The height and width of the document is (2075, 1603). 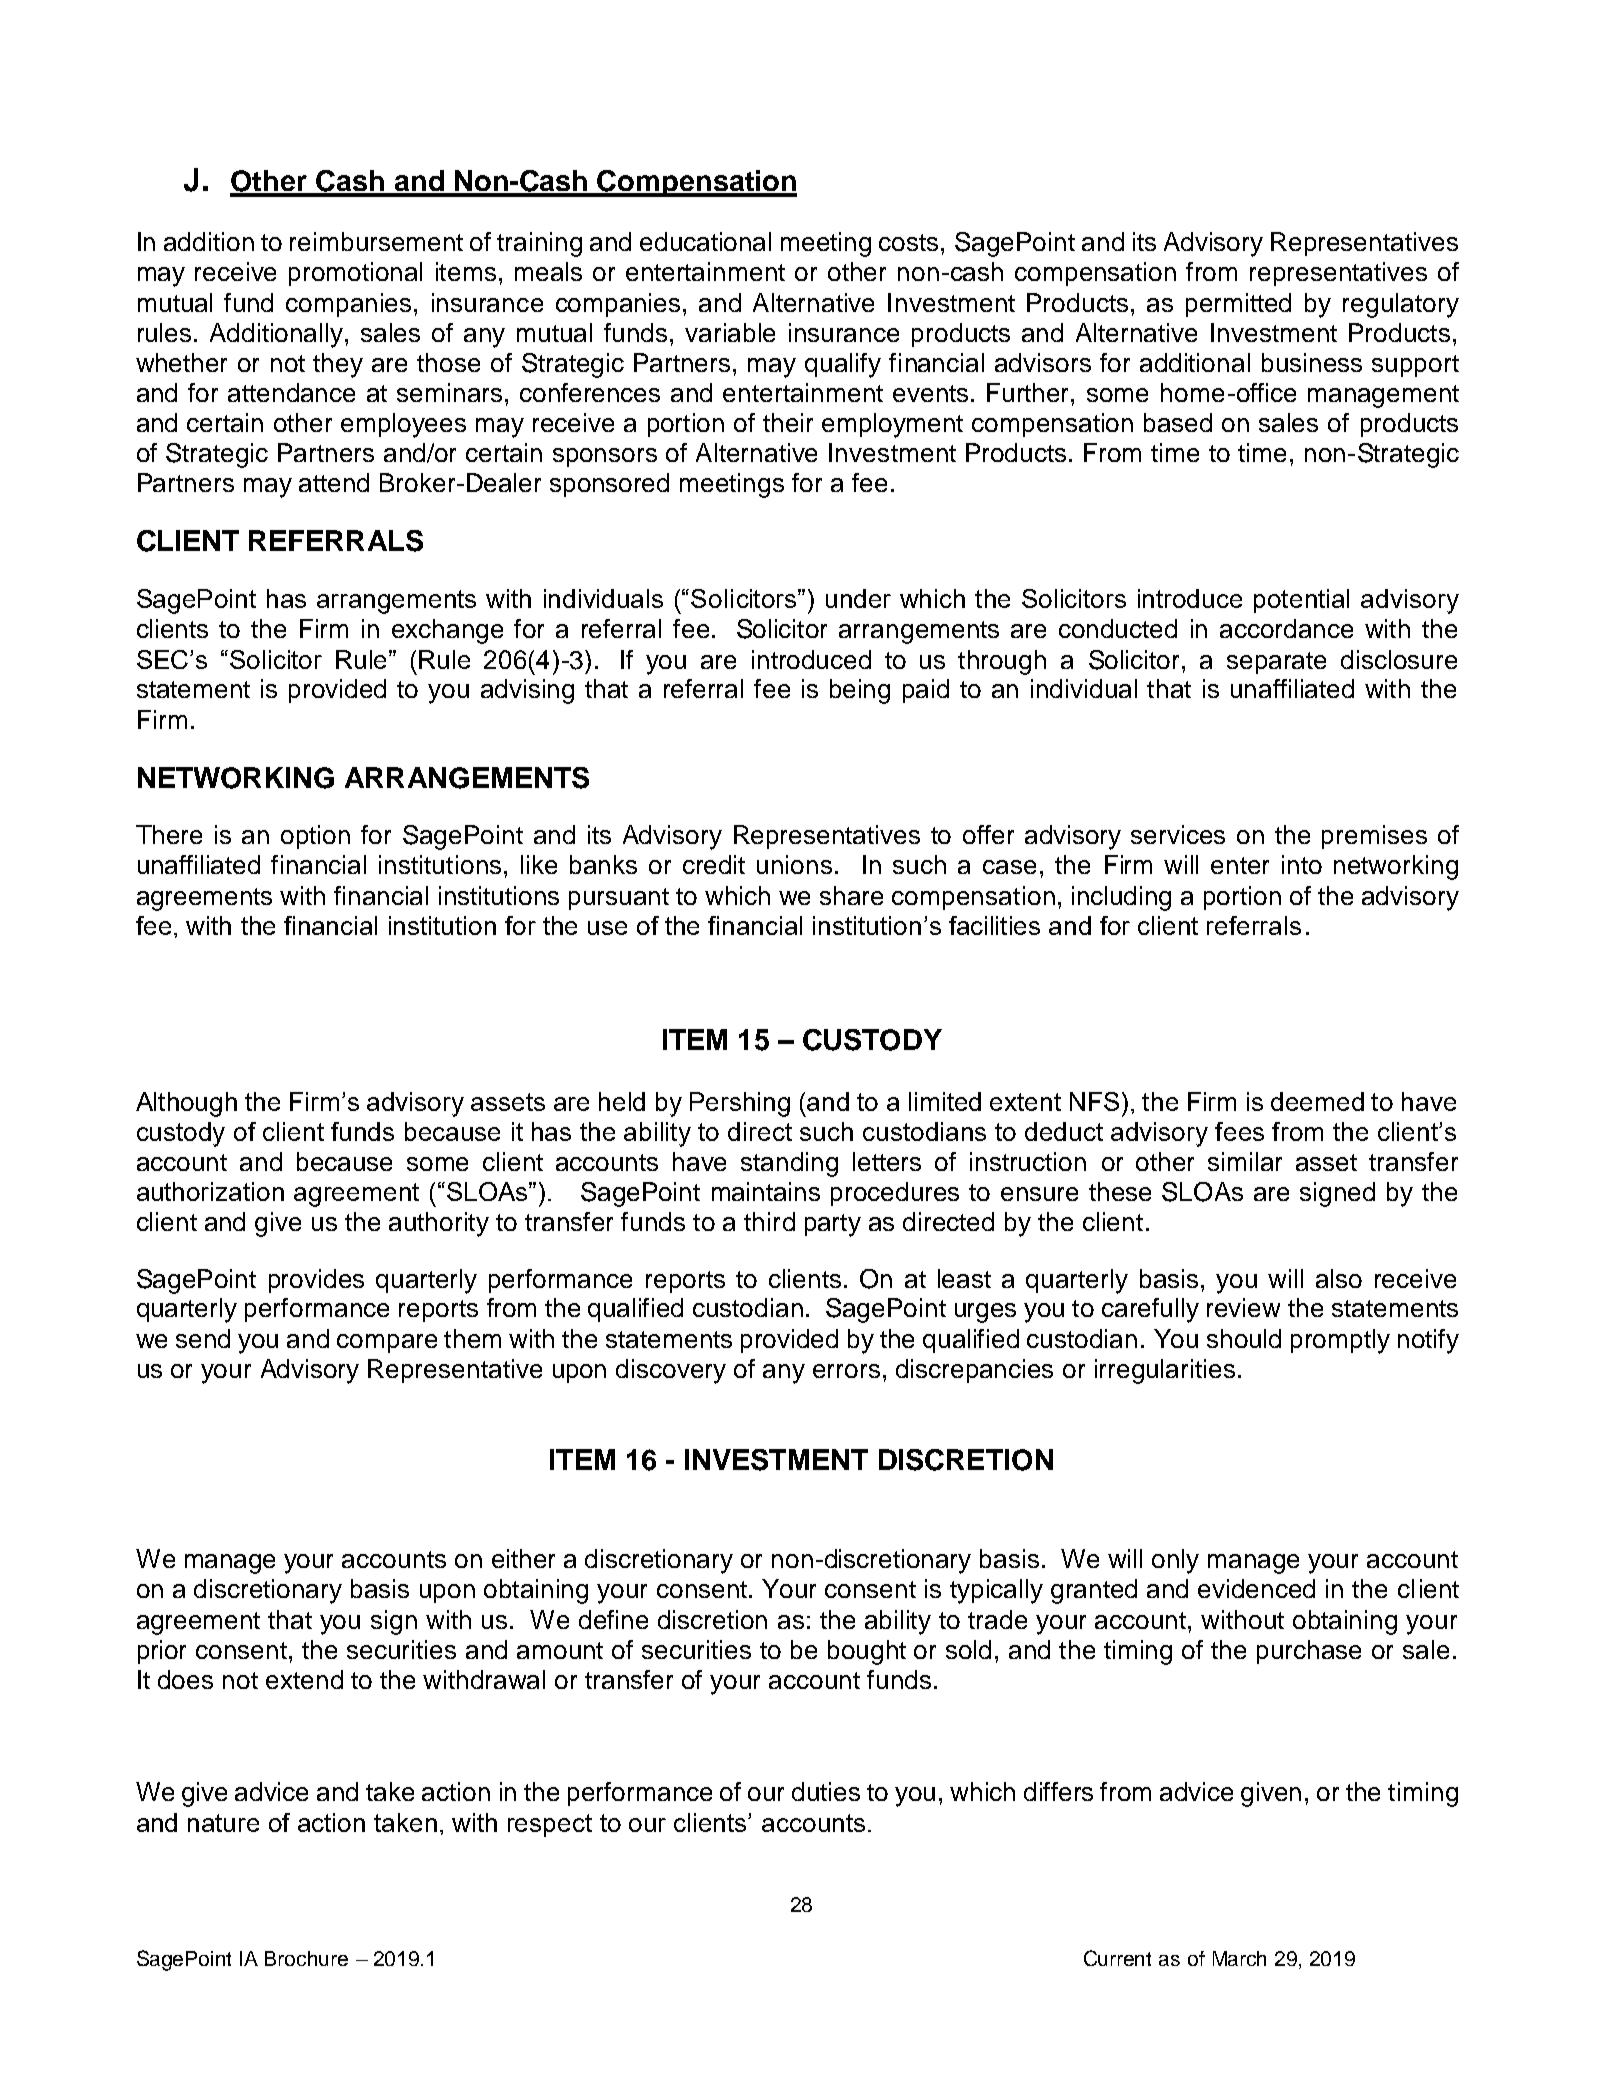 I want to click on errors, so click(x=846, y=1371).
